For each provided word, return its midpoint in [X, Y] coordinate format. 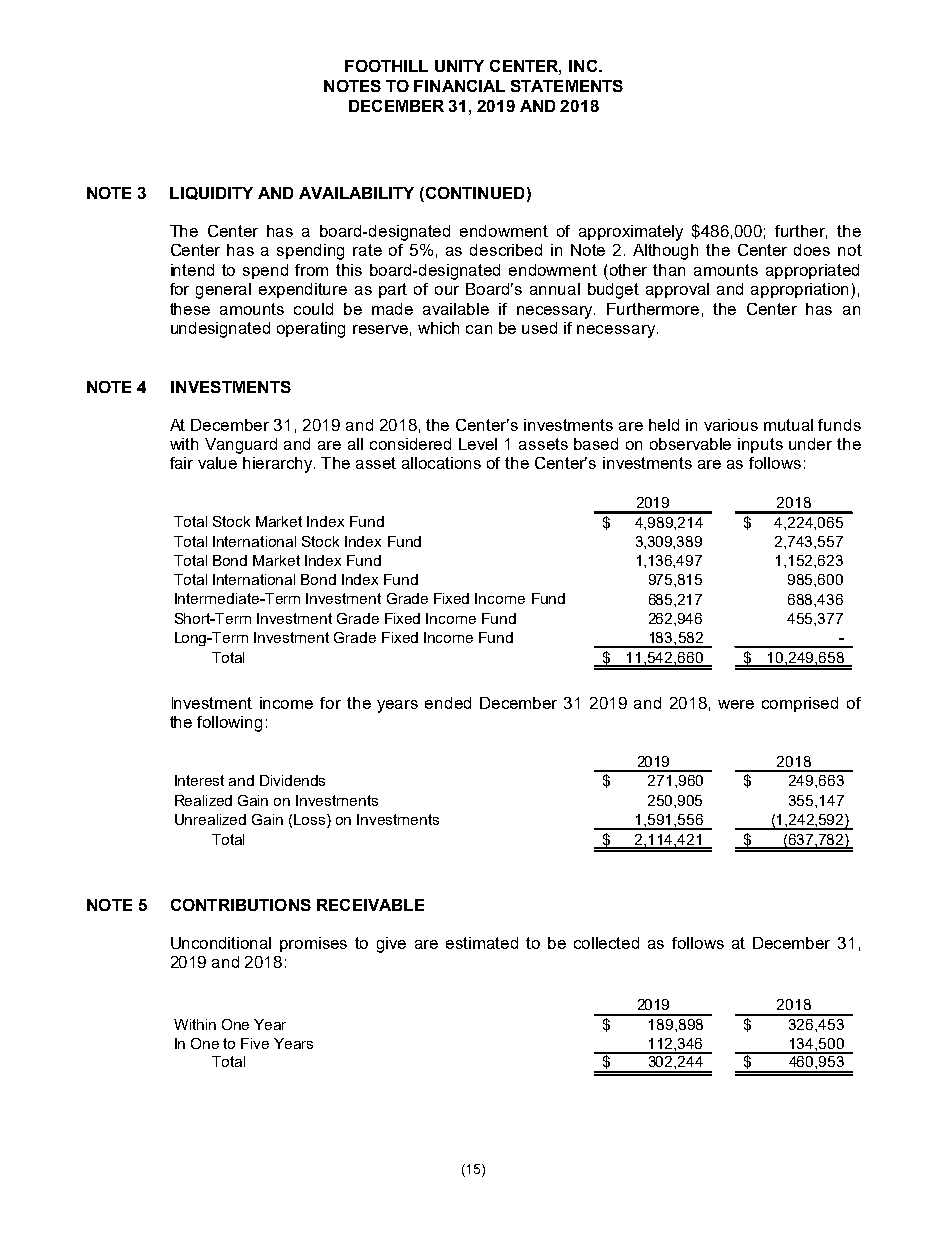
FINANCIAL [459, 86]
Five [255, 1043]
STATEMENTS [567, 86]
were [736, 704]
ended [448, 703]
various [731, 425]
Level [478, 444]
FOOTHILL [386, 66]
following [229, 724]
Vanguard [241, 446]
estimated [482, 943]
